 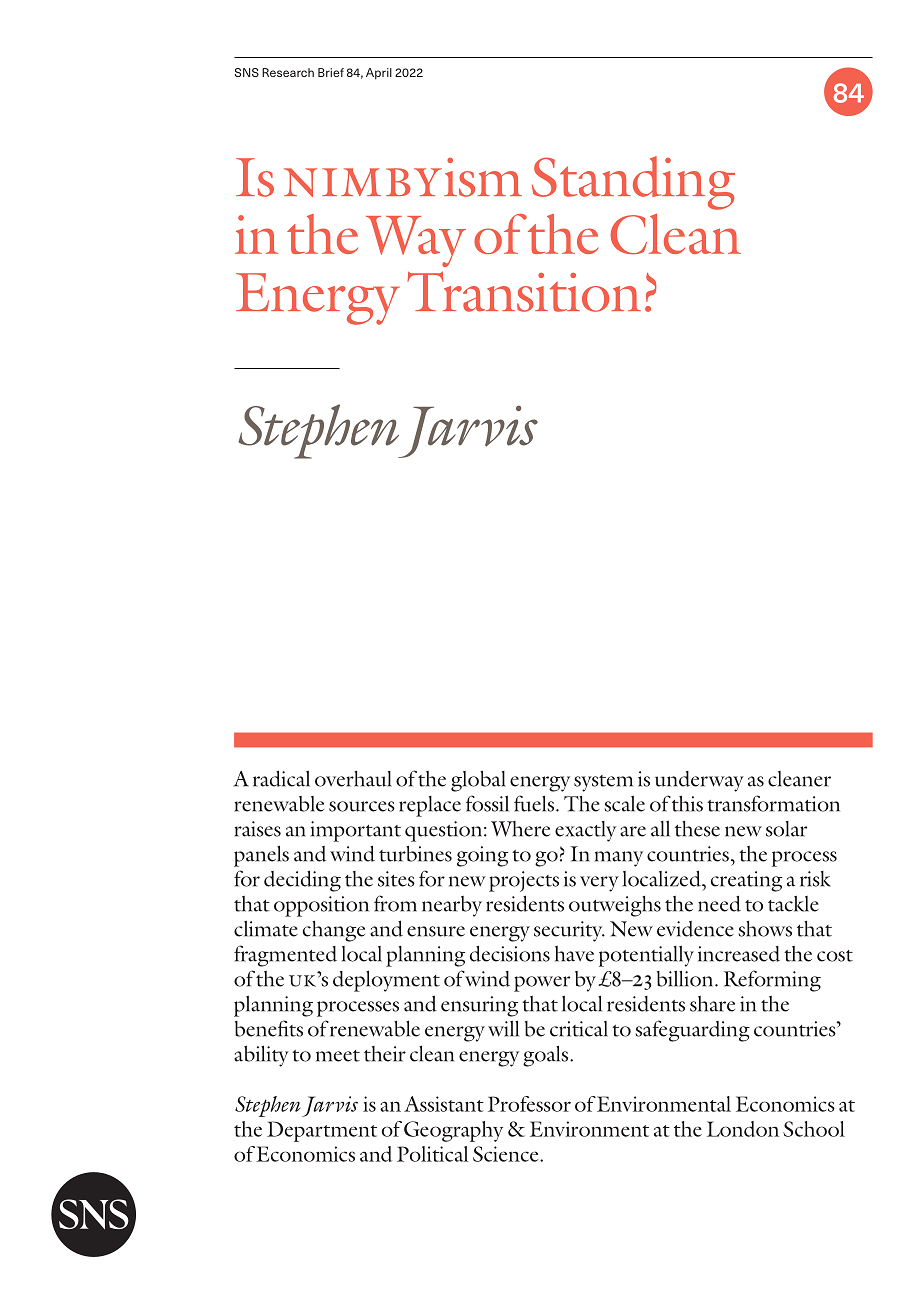 What do you see at coordinates (699, 781) in the screenshot?
I see `underway` at bounding box center [699, 781].
